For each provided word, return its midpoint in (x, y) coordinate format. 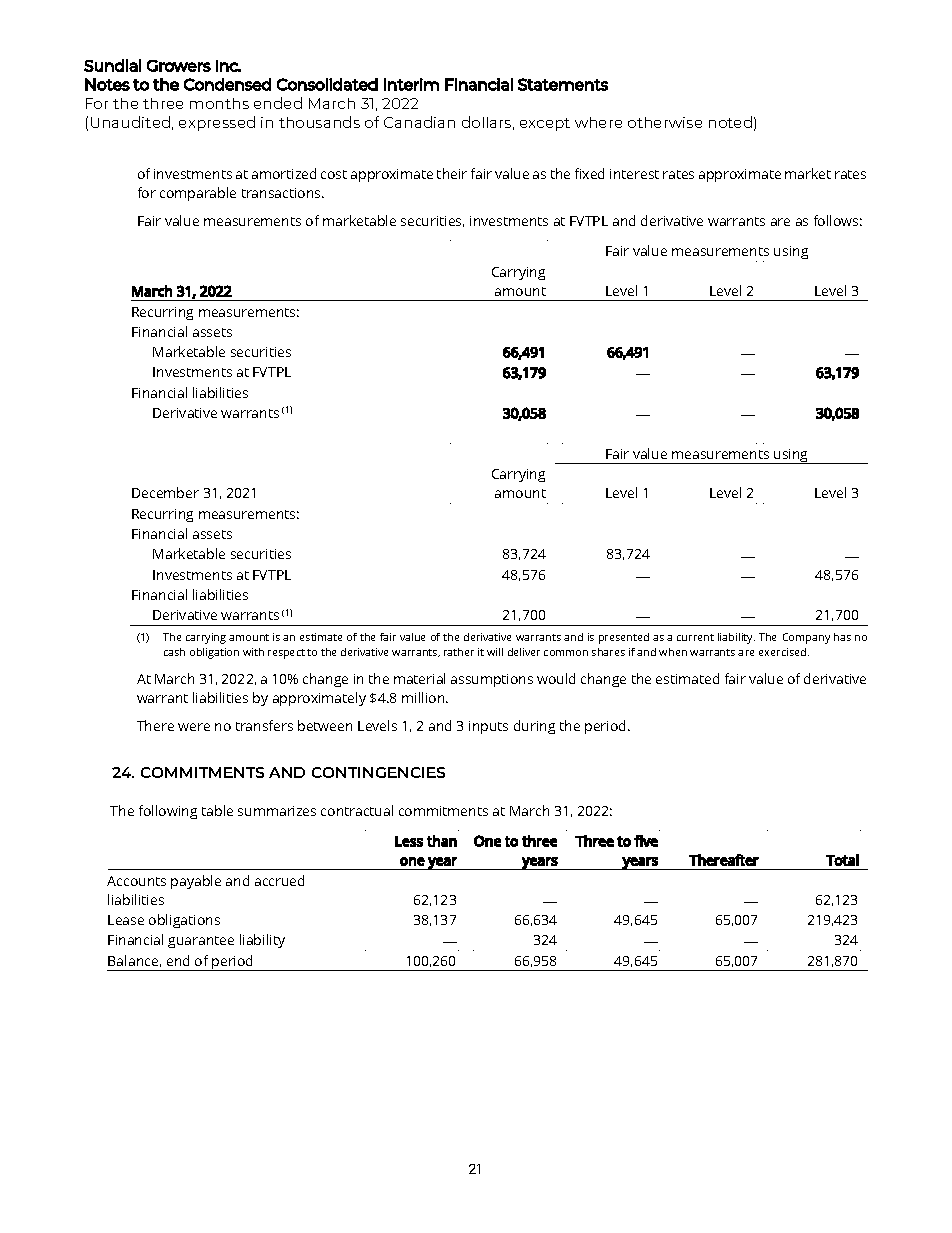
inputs (488, 727)
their (452, 173)
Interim (411, 84)
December (165, 492)
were (194, 727)
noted (730, 122)
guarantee (201, 942)
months (219, 103)
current (695, 637)
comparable (198, 194)
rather (459, 652)
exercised (784, 652)
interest (634, 174)
